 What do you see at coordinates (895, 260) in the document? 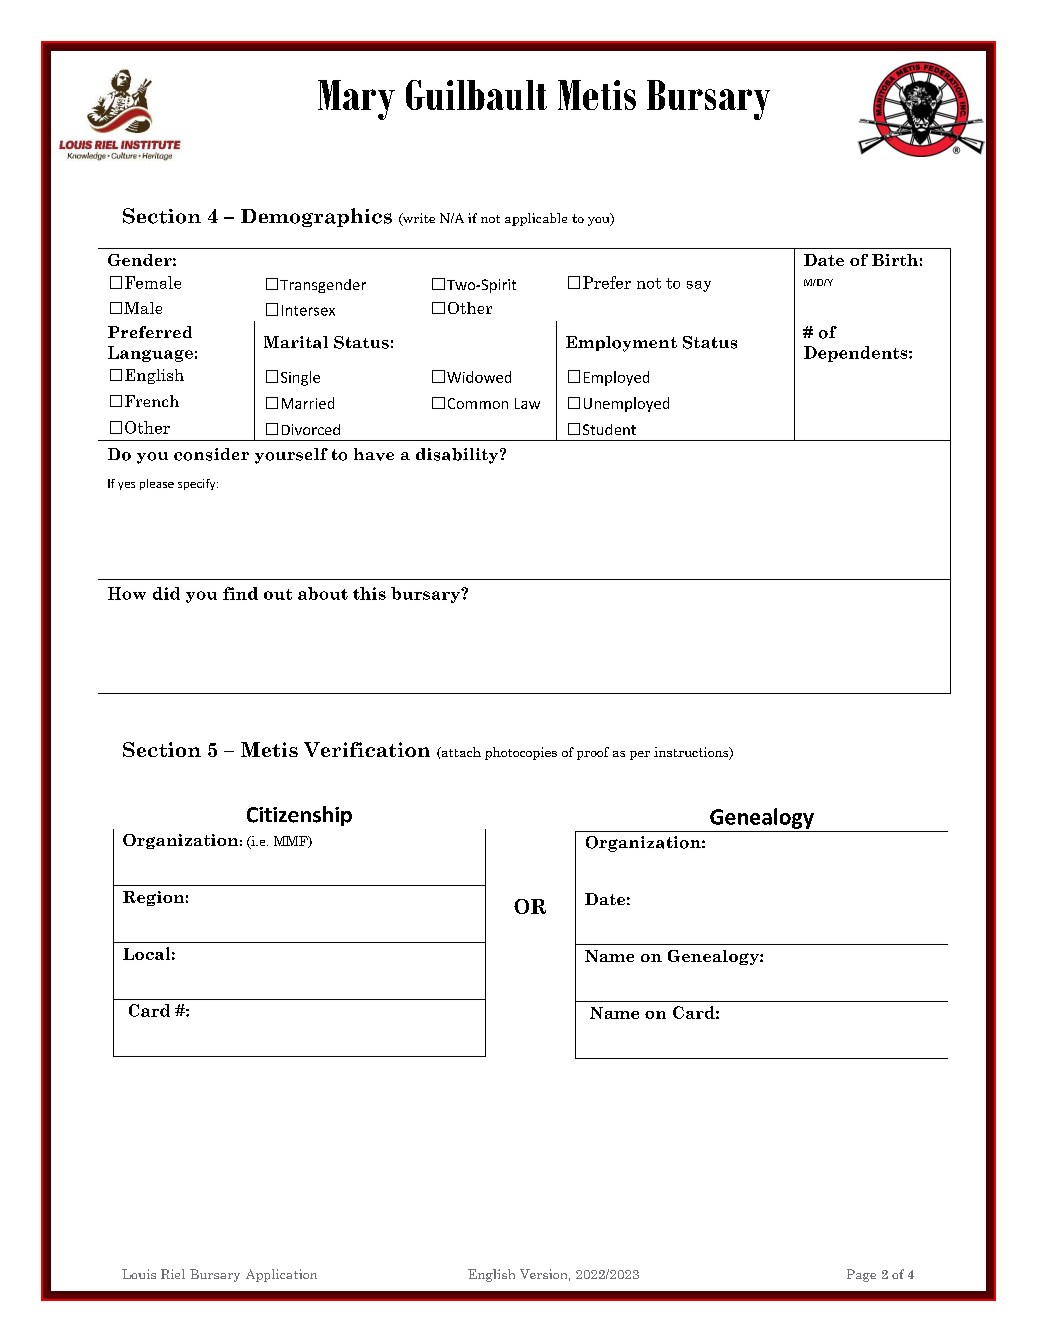
I see `Birth` at bounding box center [895, 260].
